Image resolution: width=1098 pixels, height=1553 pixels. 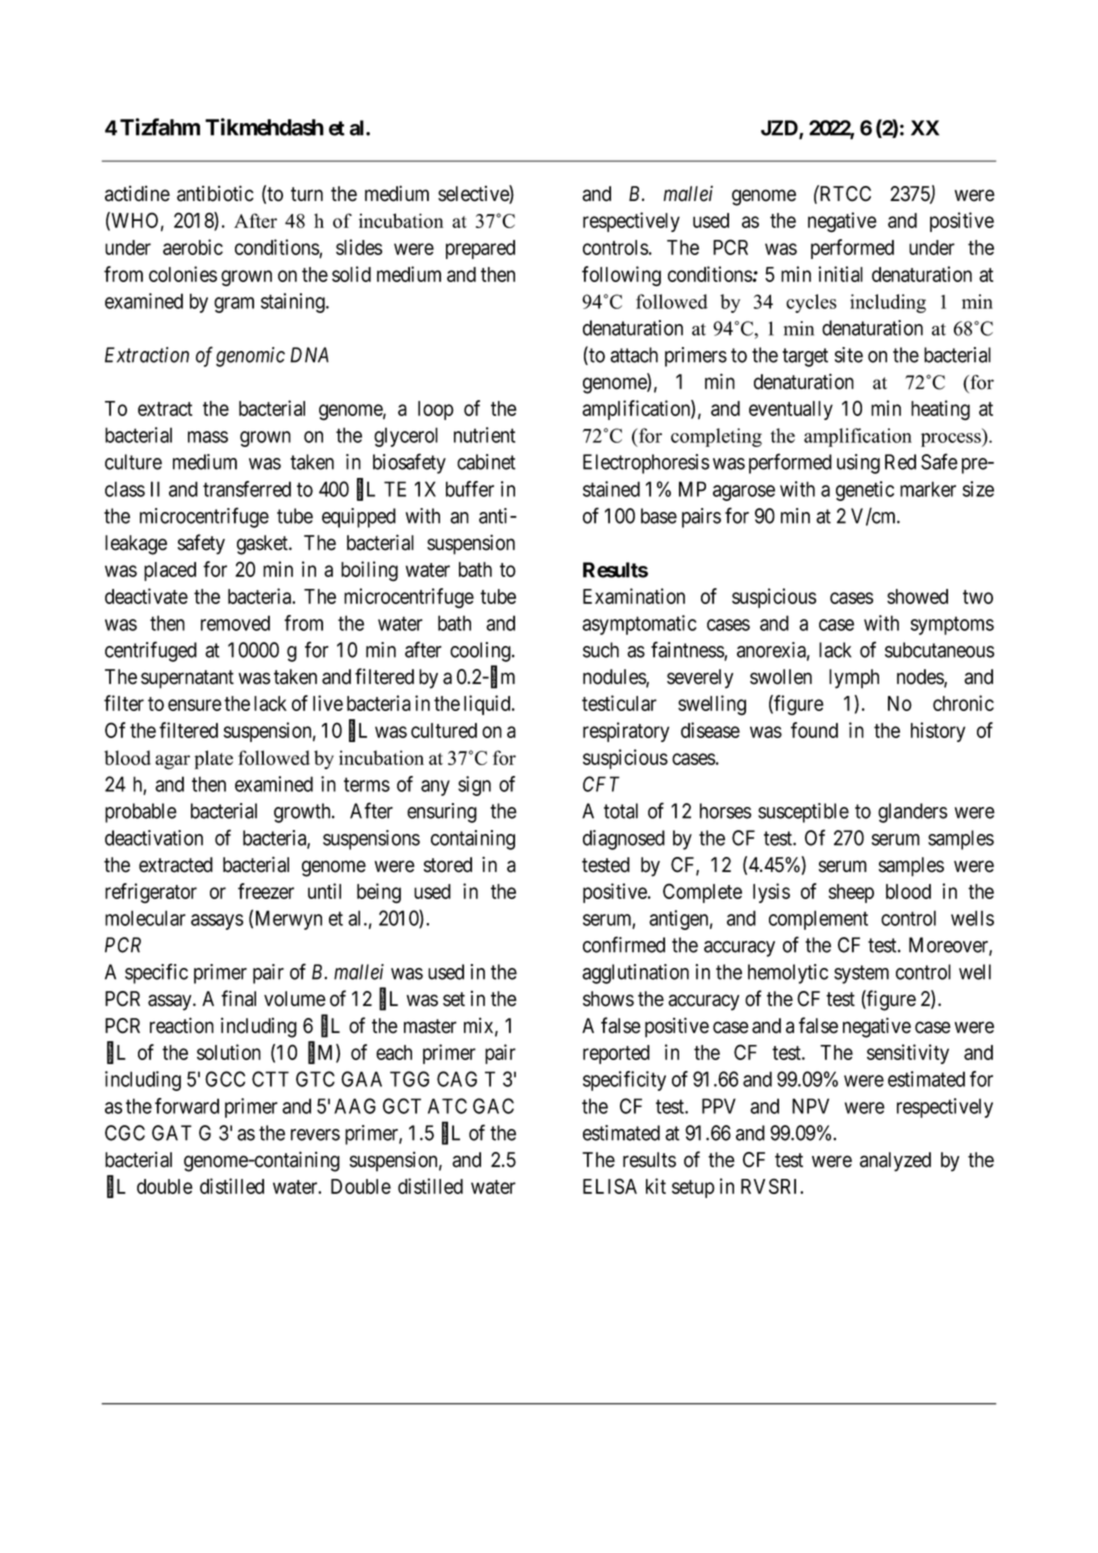 What do you see at coordinates (195, 705) in the screenshot?
I see `ensure` at bounding box center [195, 705].
